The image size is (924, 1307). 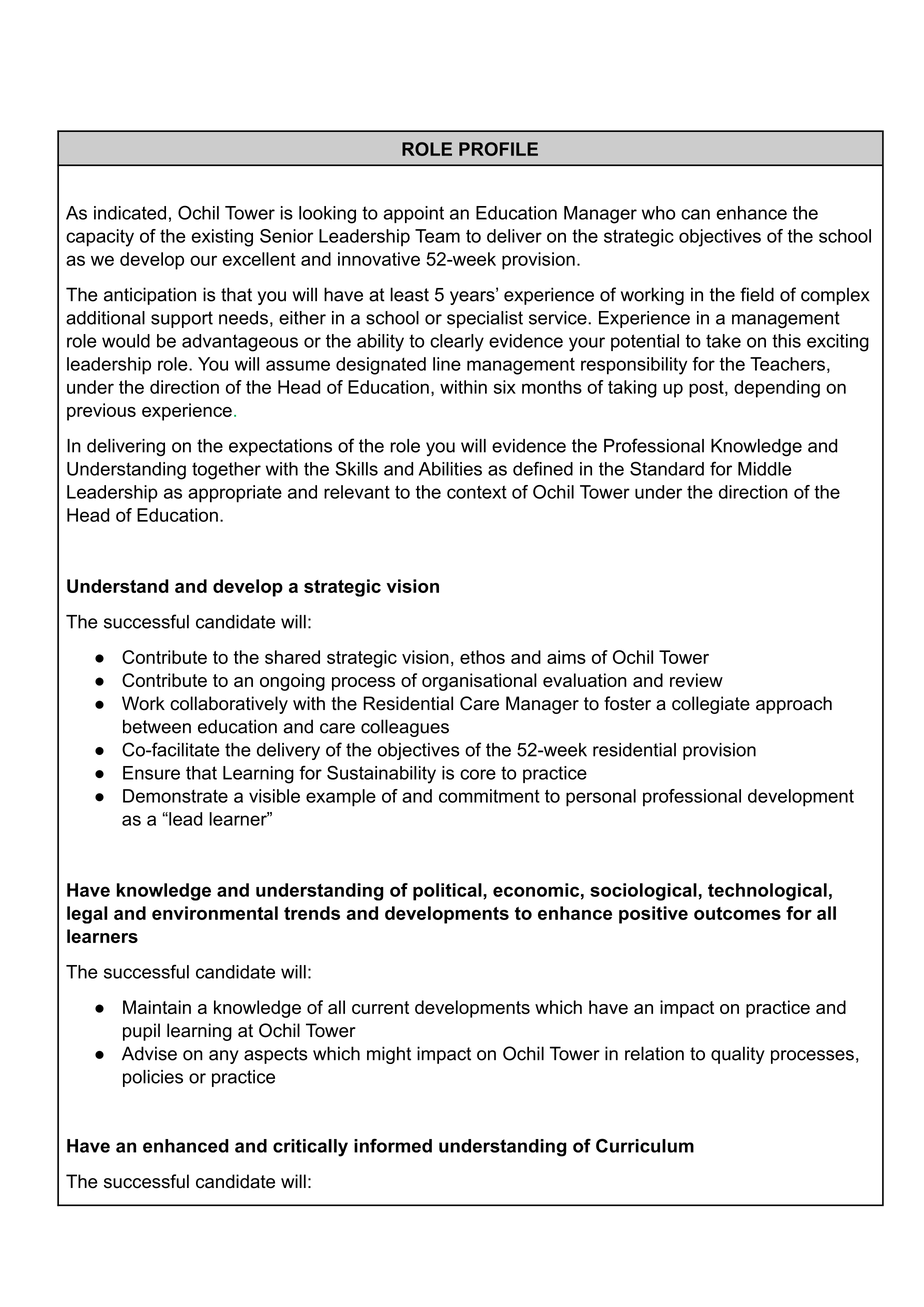 I want to click on informed, so click(x=393, y=1145).
